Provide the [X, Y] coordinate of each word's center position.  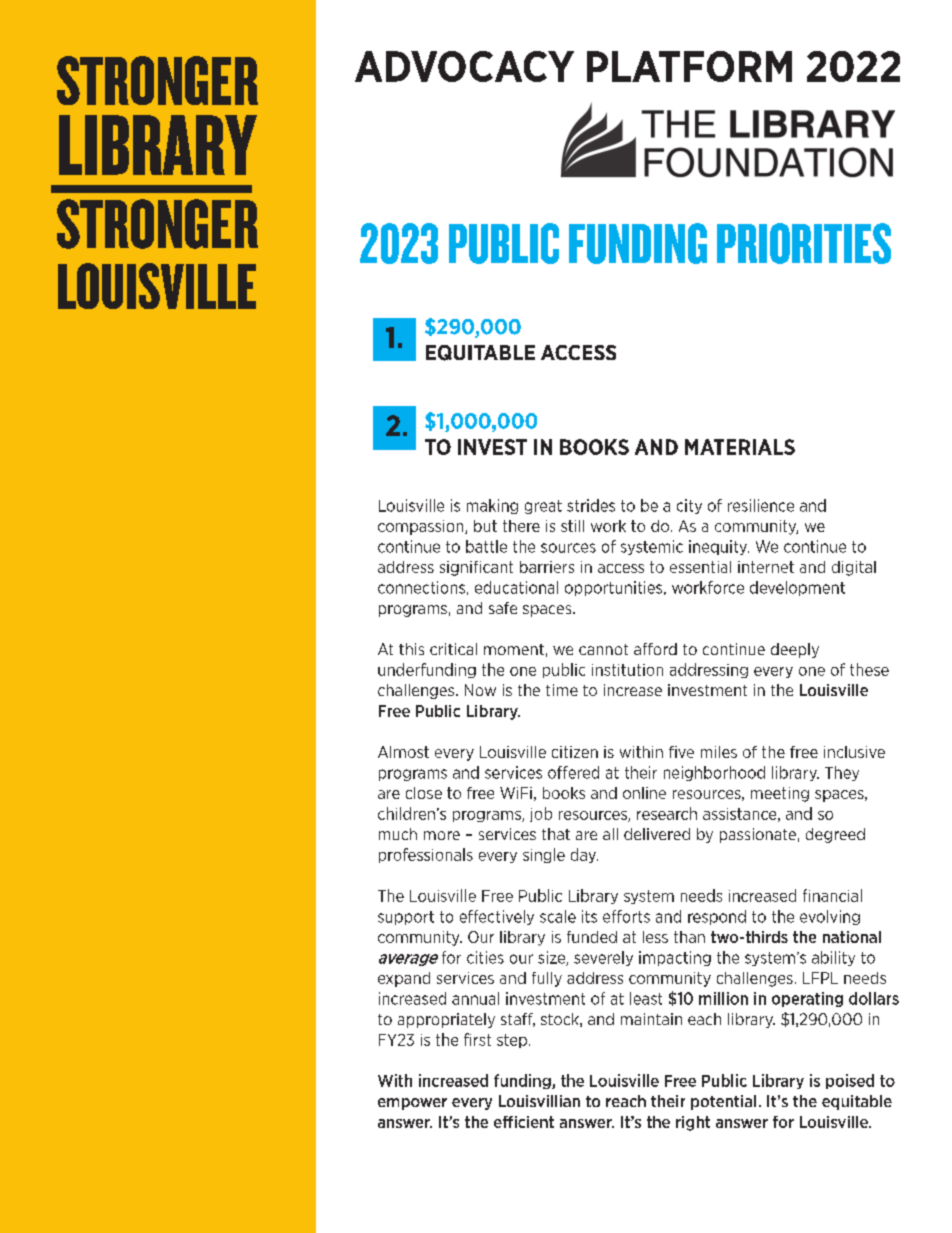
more [442, 835]
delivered [657, 834]
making [492, 506]
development [797, 588]
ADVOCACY [464, 66]
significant [476, 568]
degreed [835, 835]
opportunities [615, 588]
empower [412, 1104]
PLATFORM [689, 66]
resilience [761, 505]
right [693, 1123]
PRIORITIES [804, 243]
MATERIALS [740, 447]
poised [850, 1081]
